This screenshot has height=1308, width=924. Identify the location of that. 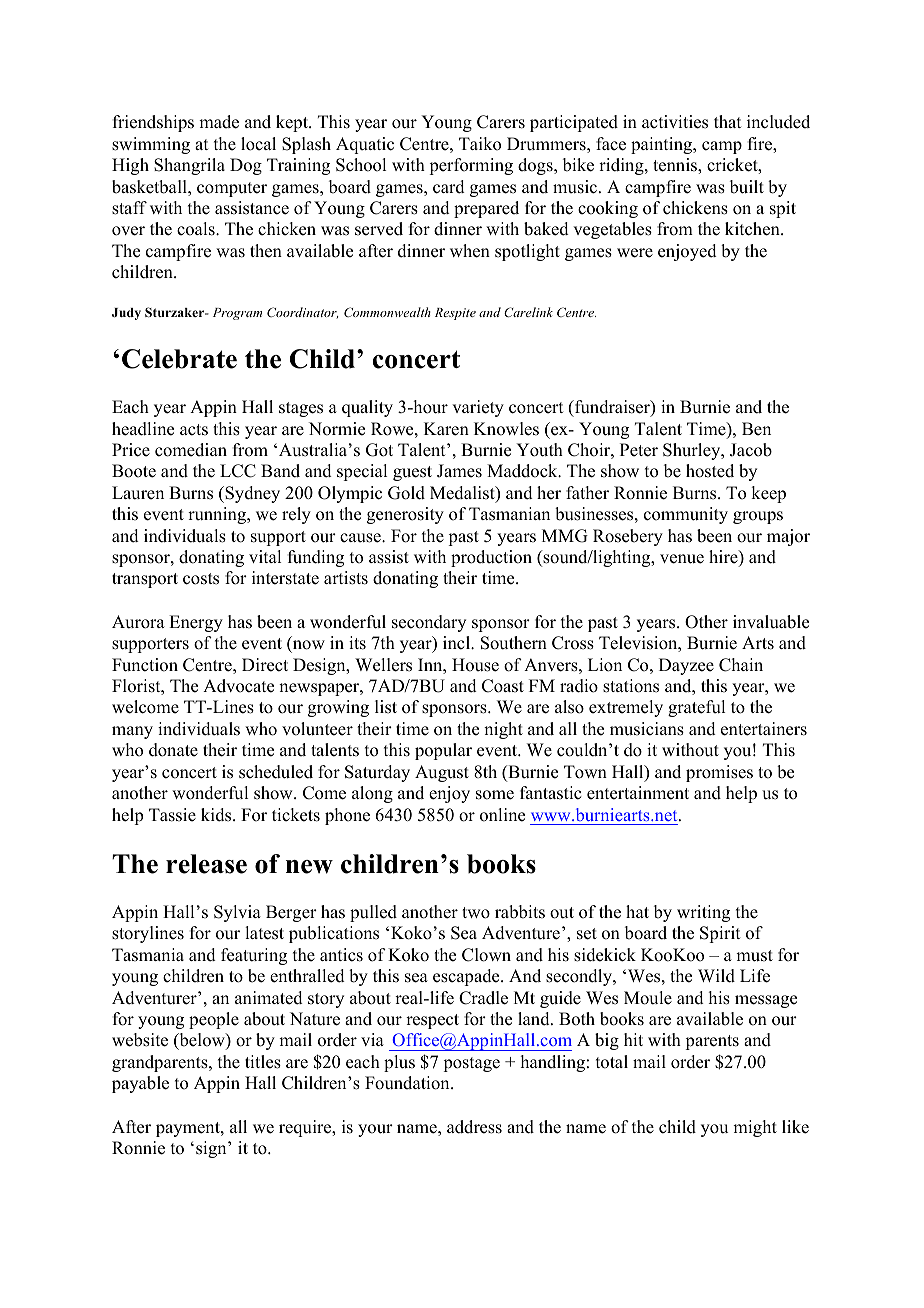
(727, 121).
